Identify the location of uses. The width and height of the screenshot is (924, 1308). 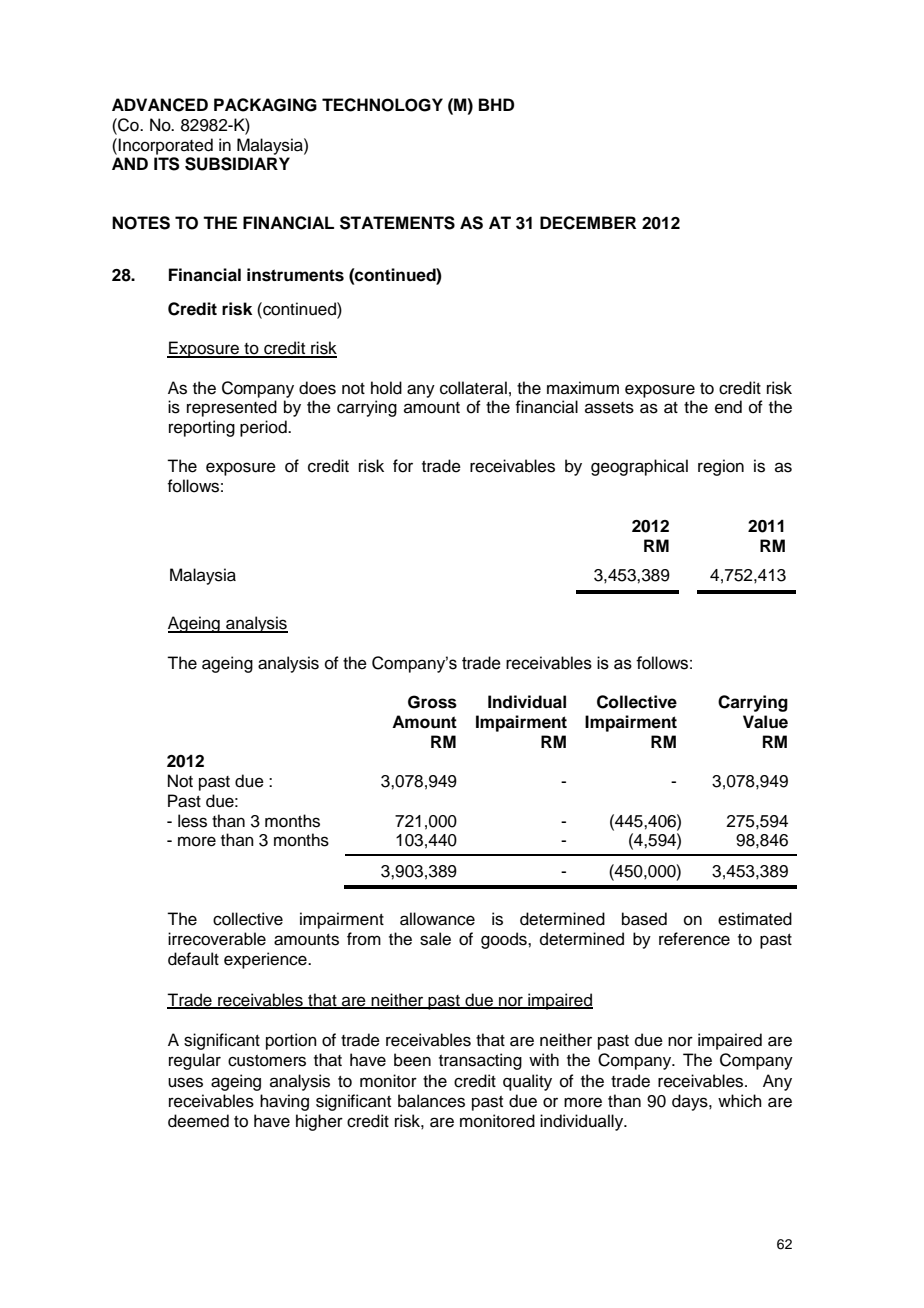
(185, 1082).
